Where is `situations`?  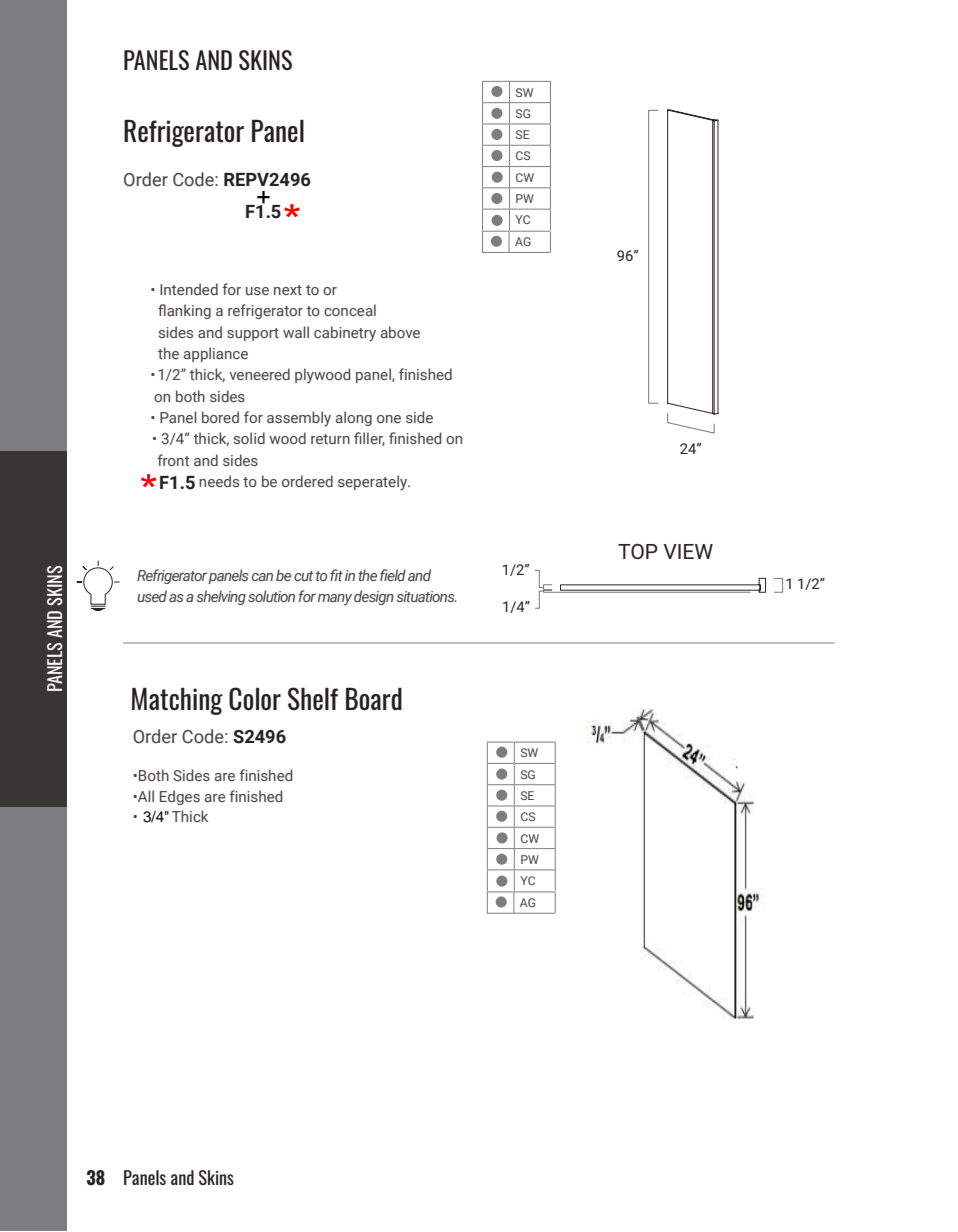 situations is located at coordinates (427, 596).
